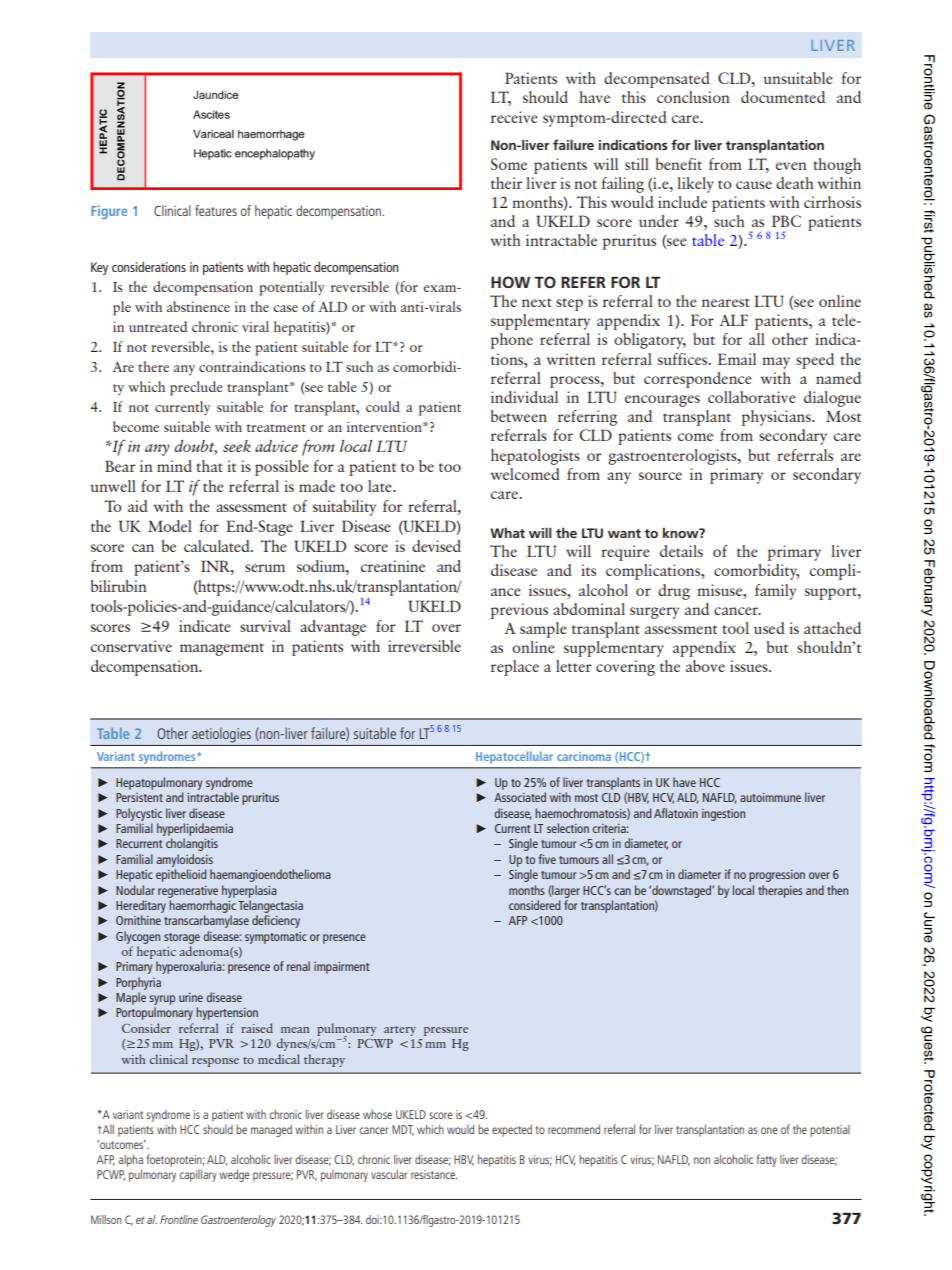 The image size is (952, 1270). What do you see at coordinates (520, 797) in the document?
I see `Associated` at bounding box center [520, 797].
